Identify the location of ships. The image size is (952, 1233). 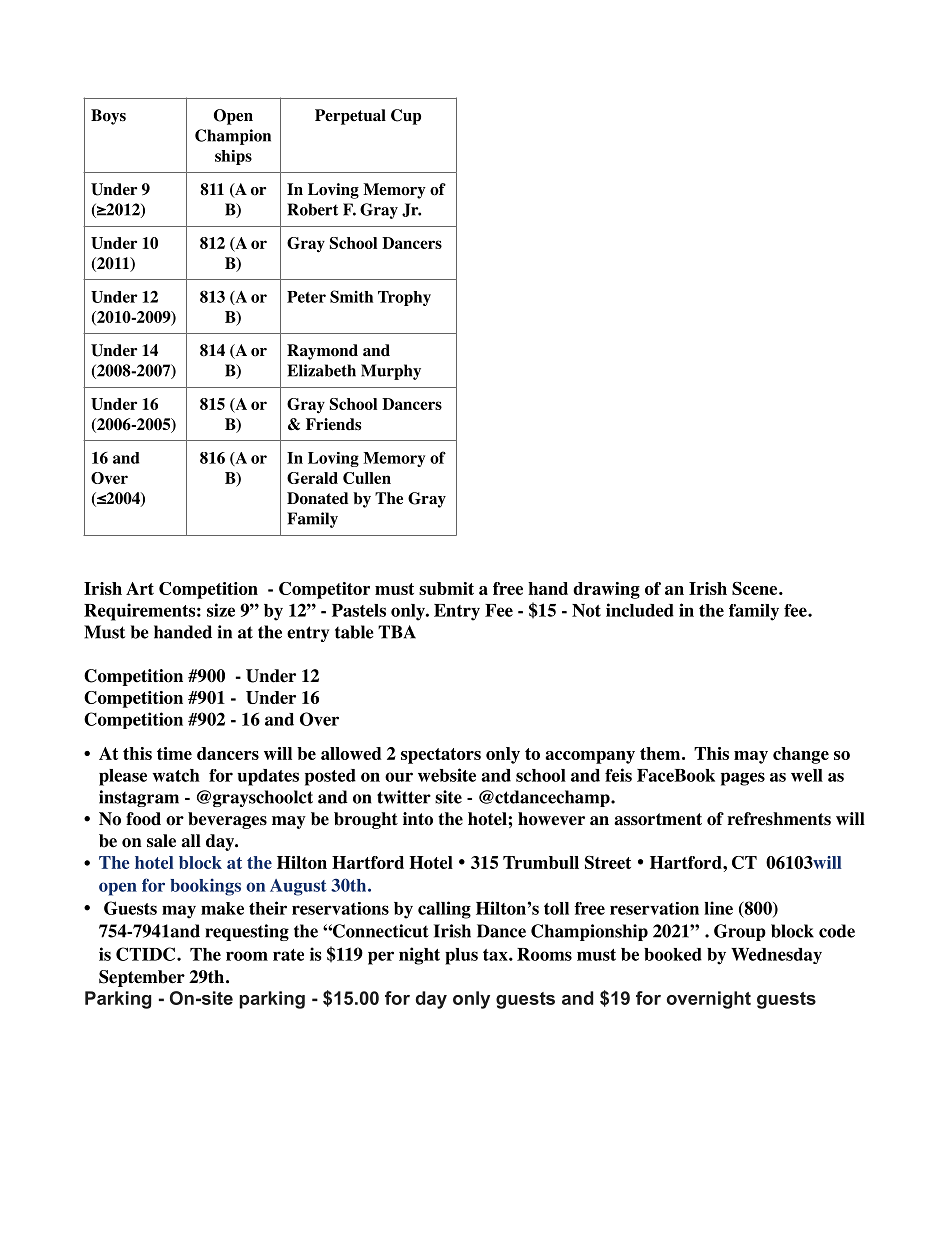
(233, 157).
